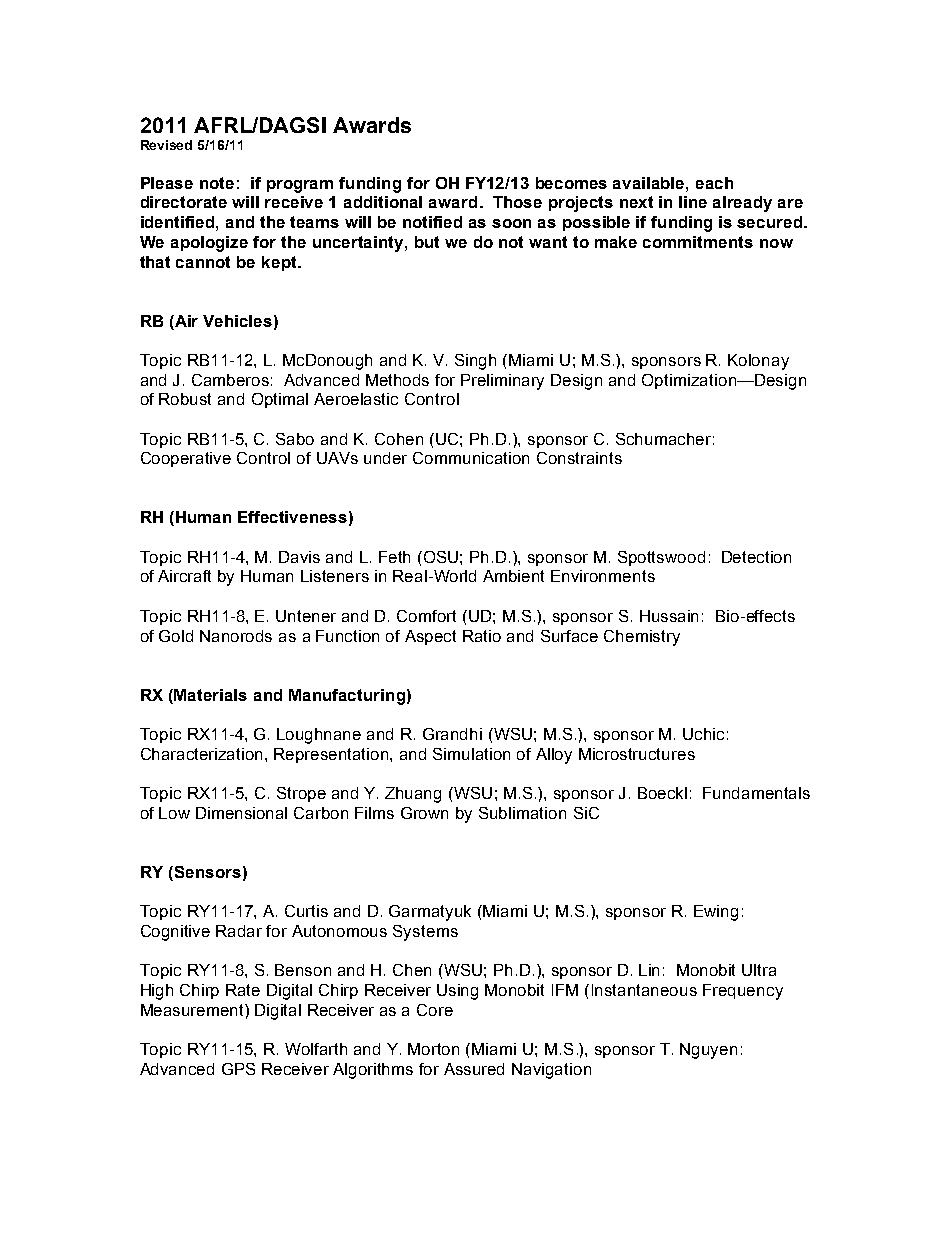 The image size is (952, 1233). I want to click on each, so click(714, 183).
